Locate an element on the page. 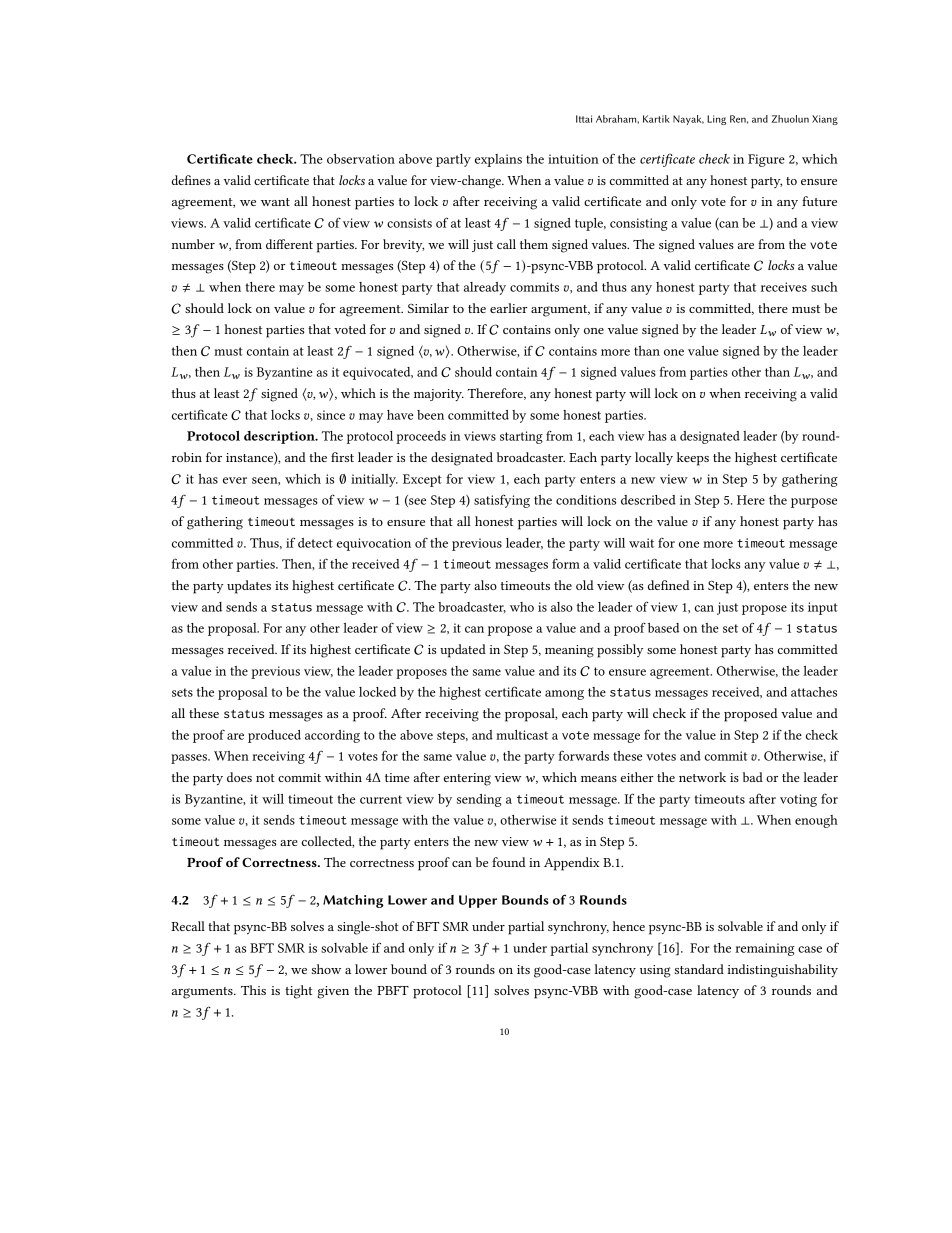 The width and height of the page is (952, 1233). Figure is located at coordinates (766, 160).
